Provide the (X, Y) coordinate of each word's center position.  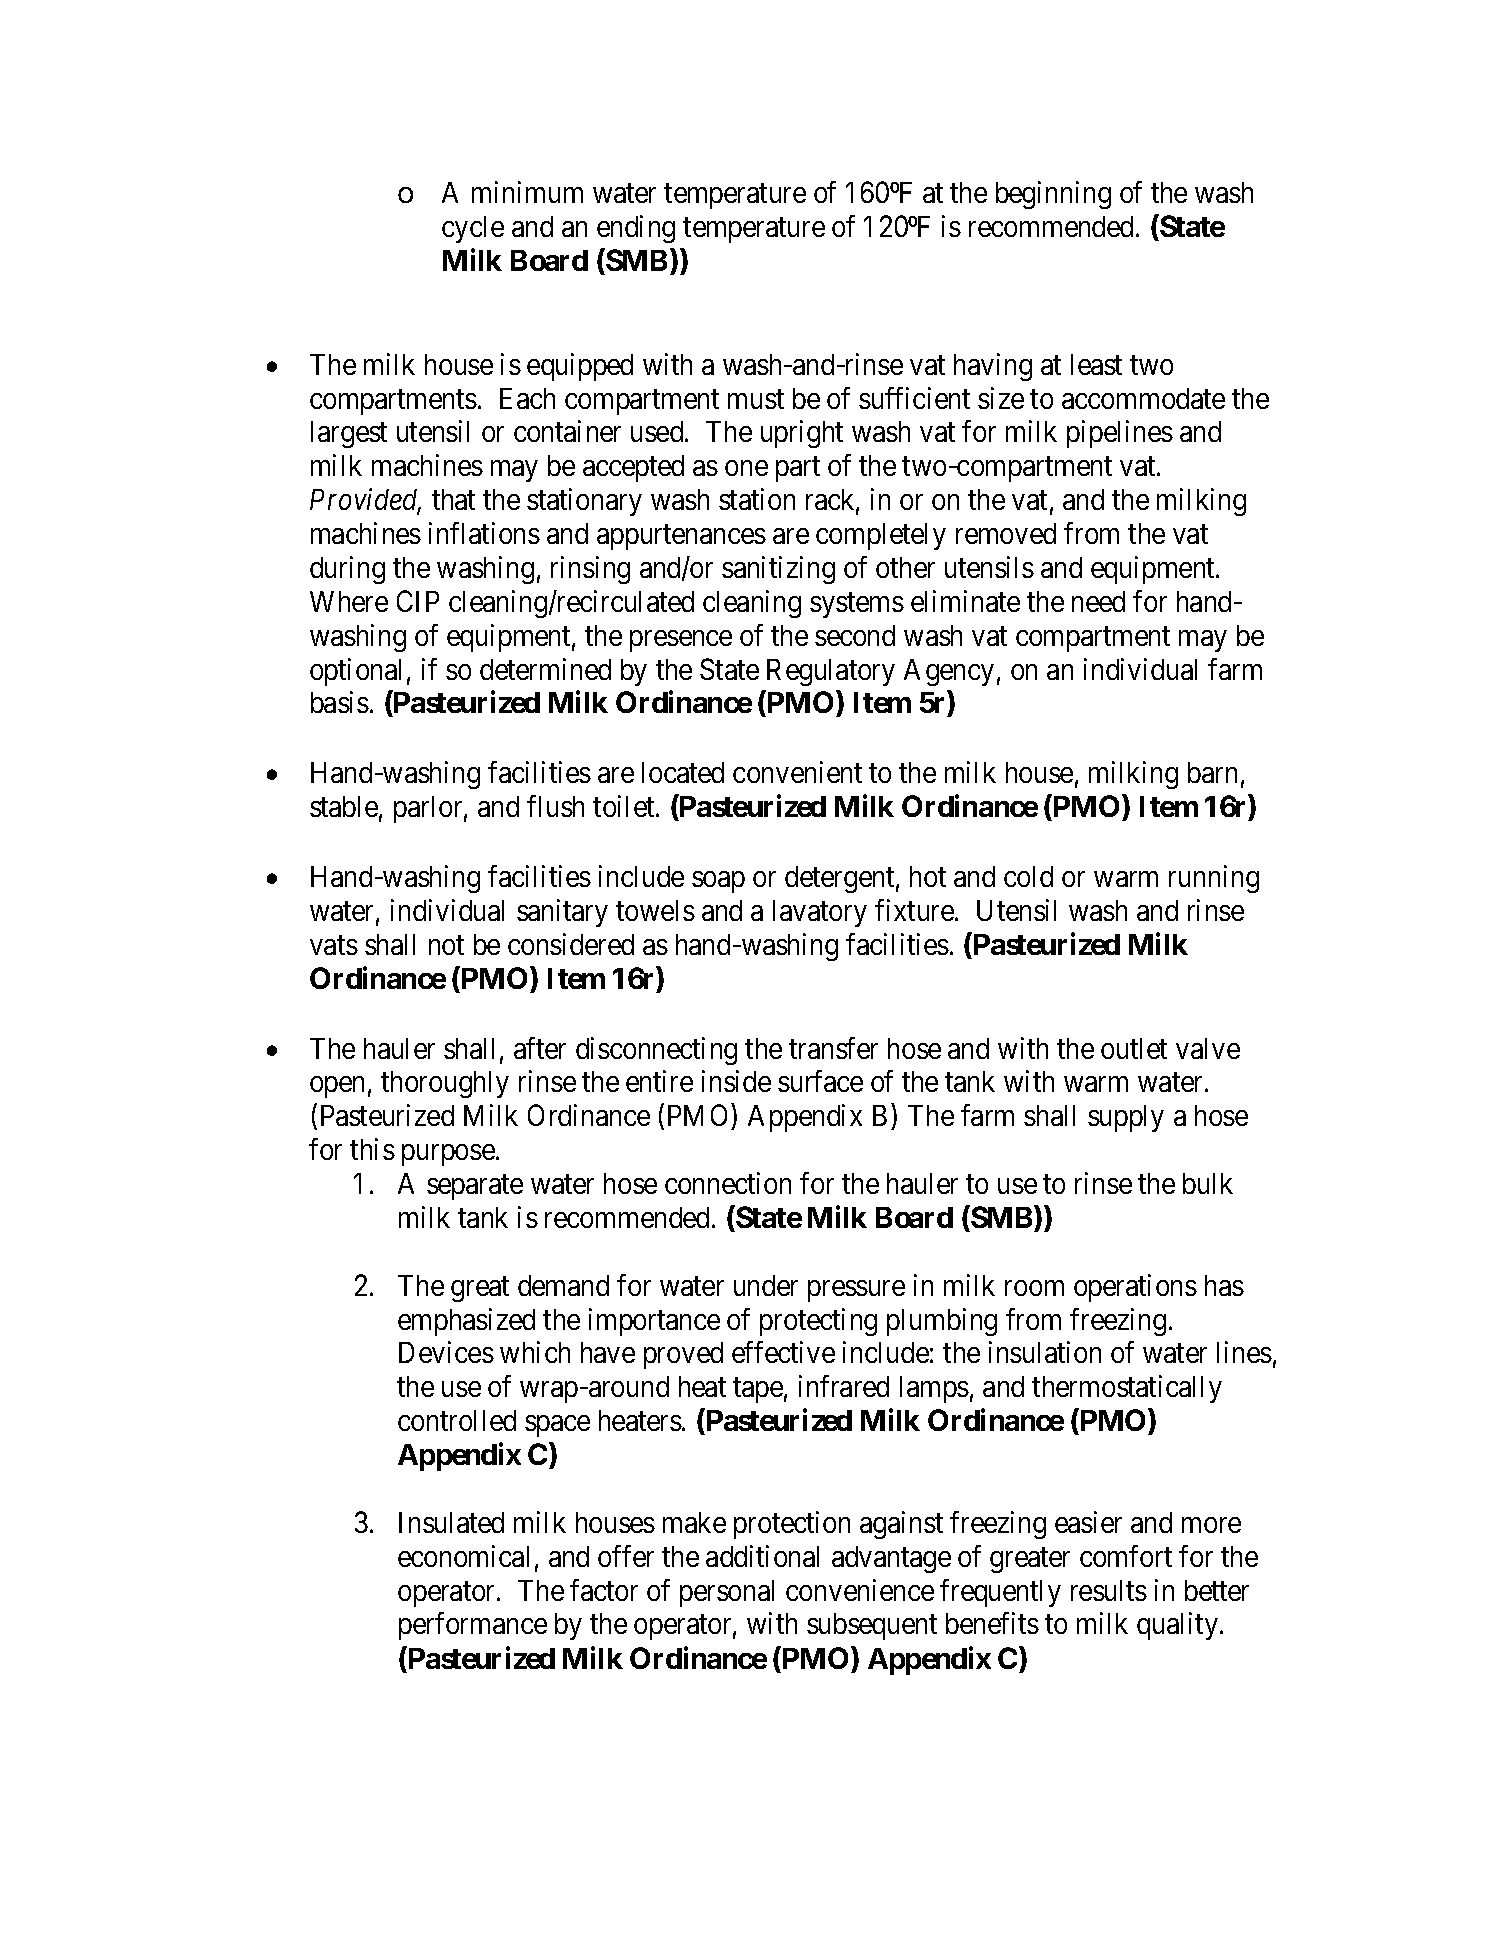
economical (463, 1556)
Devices (446, 1352)
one (746, 468)
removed (1006, 533)
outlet (1134, 1048)
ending (636, 229)
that (453, 499)
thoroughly (445, 1084)
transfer (833, 1048)
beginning (1053, 195)
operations (1135, 1288)
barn (1212, 772)
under (766, 1285)
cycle (473, 229)
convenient (797, 772)
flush (555, 806)
